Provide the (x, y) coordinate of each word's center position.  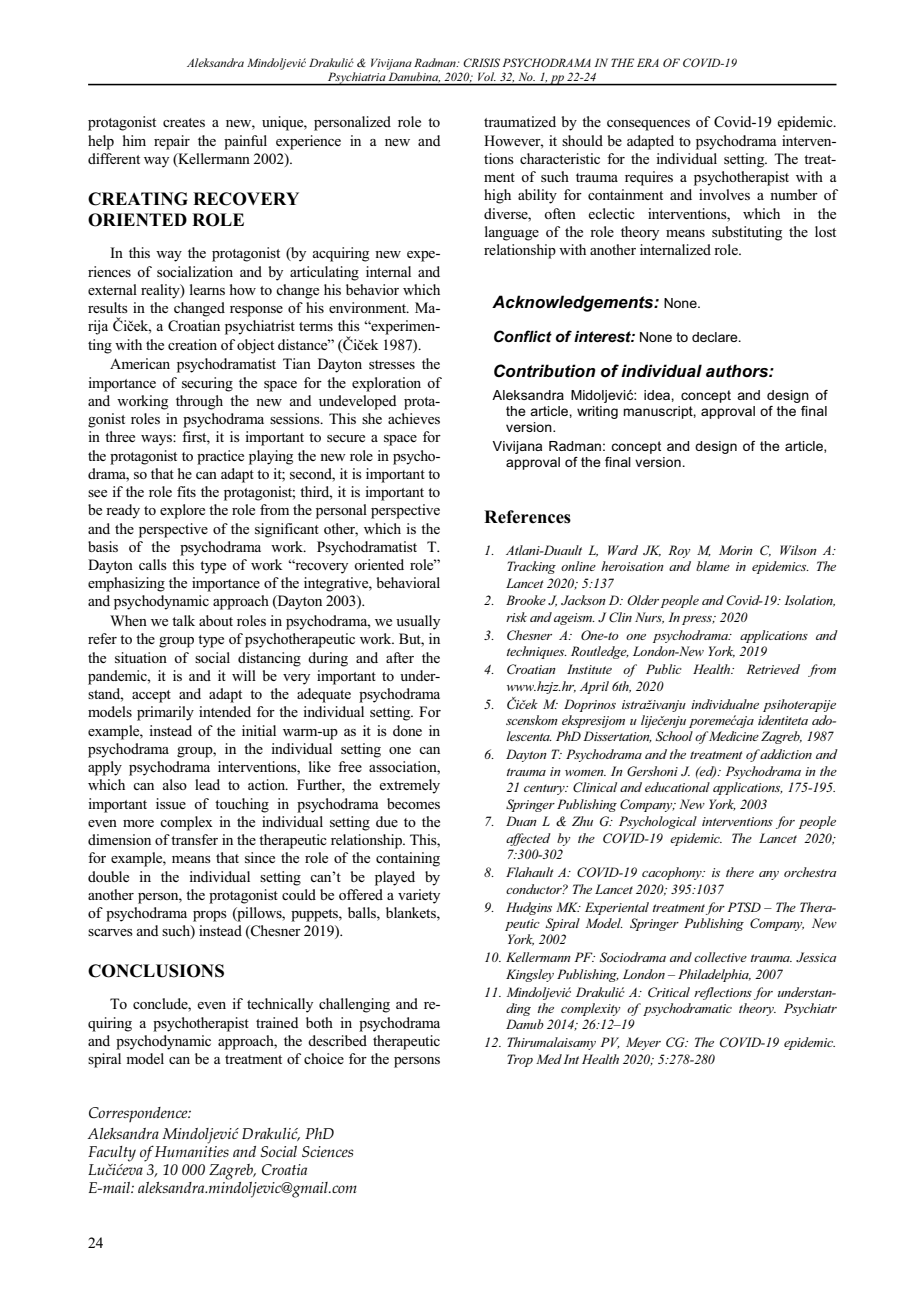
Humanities (192, 1151)
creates (184, 122)
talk (183, 620)
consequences (648, 125)
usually (418, 622)
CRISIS (481, 62)
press (698, 620)
